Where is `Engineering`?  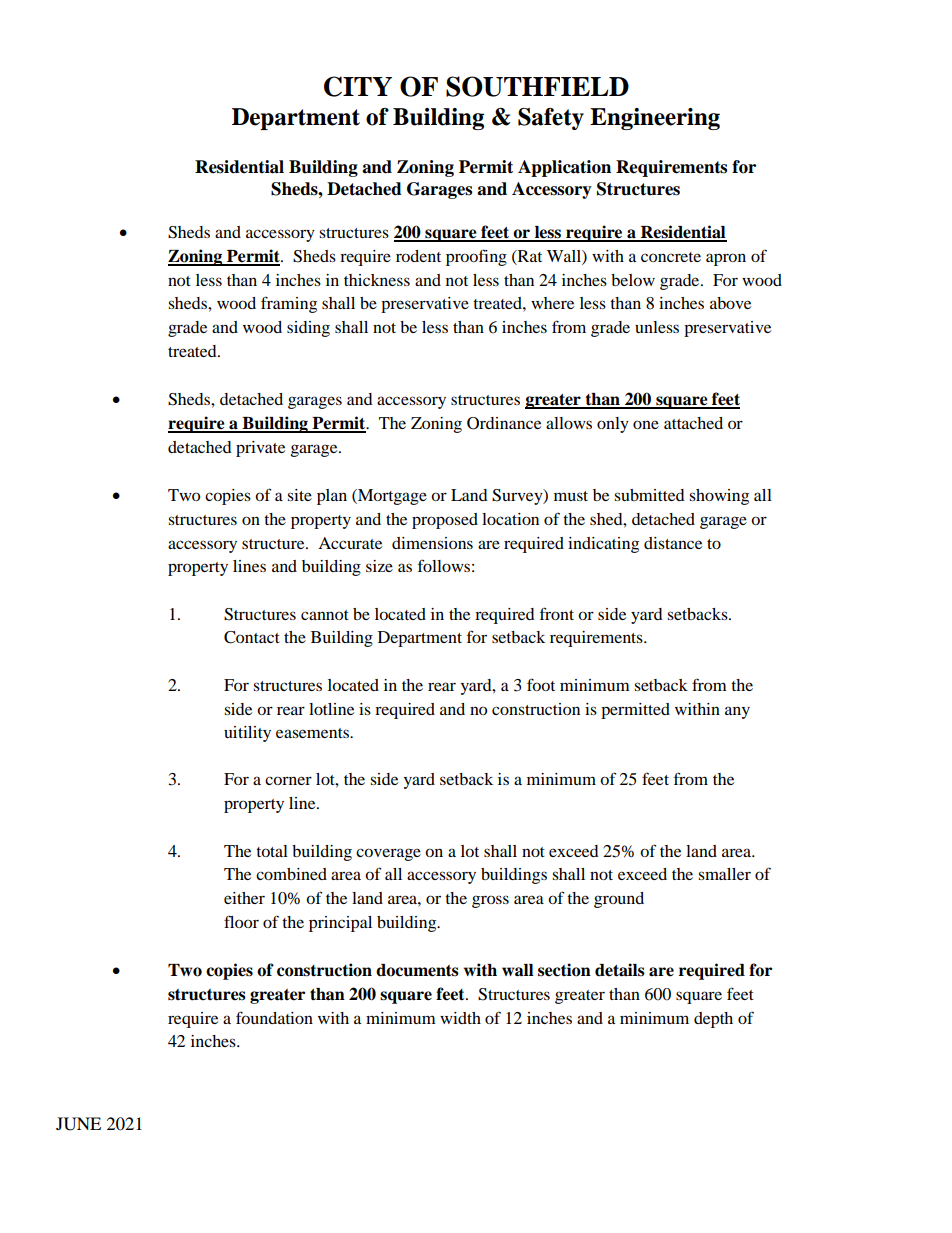
Engineering is located at coordinates (655, 119).
